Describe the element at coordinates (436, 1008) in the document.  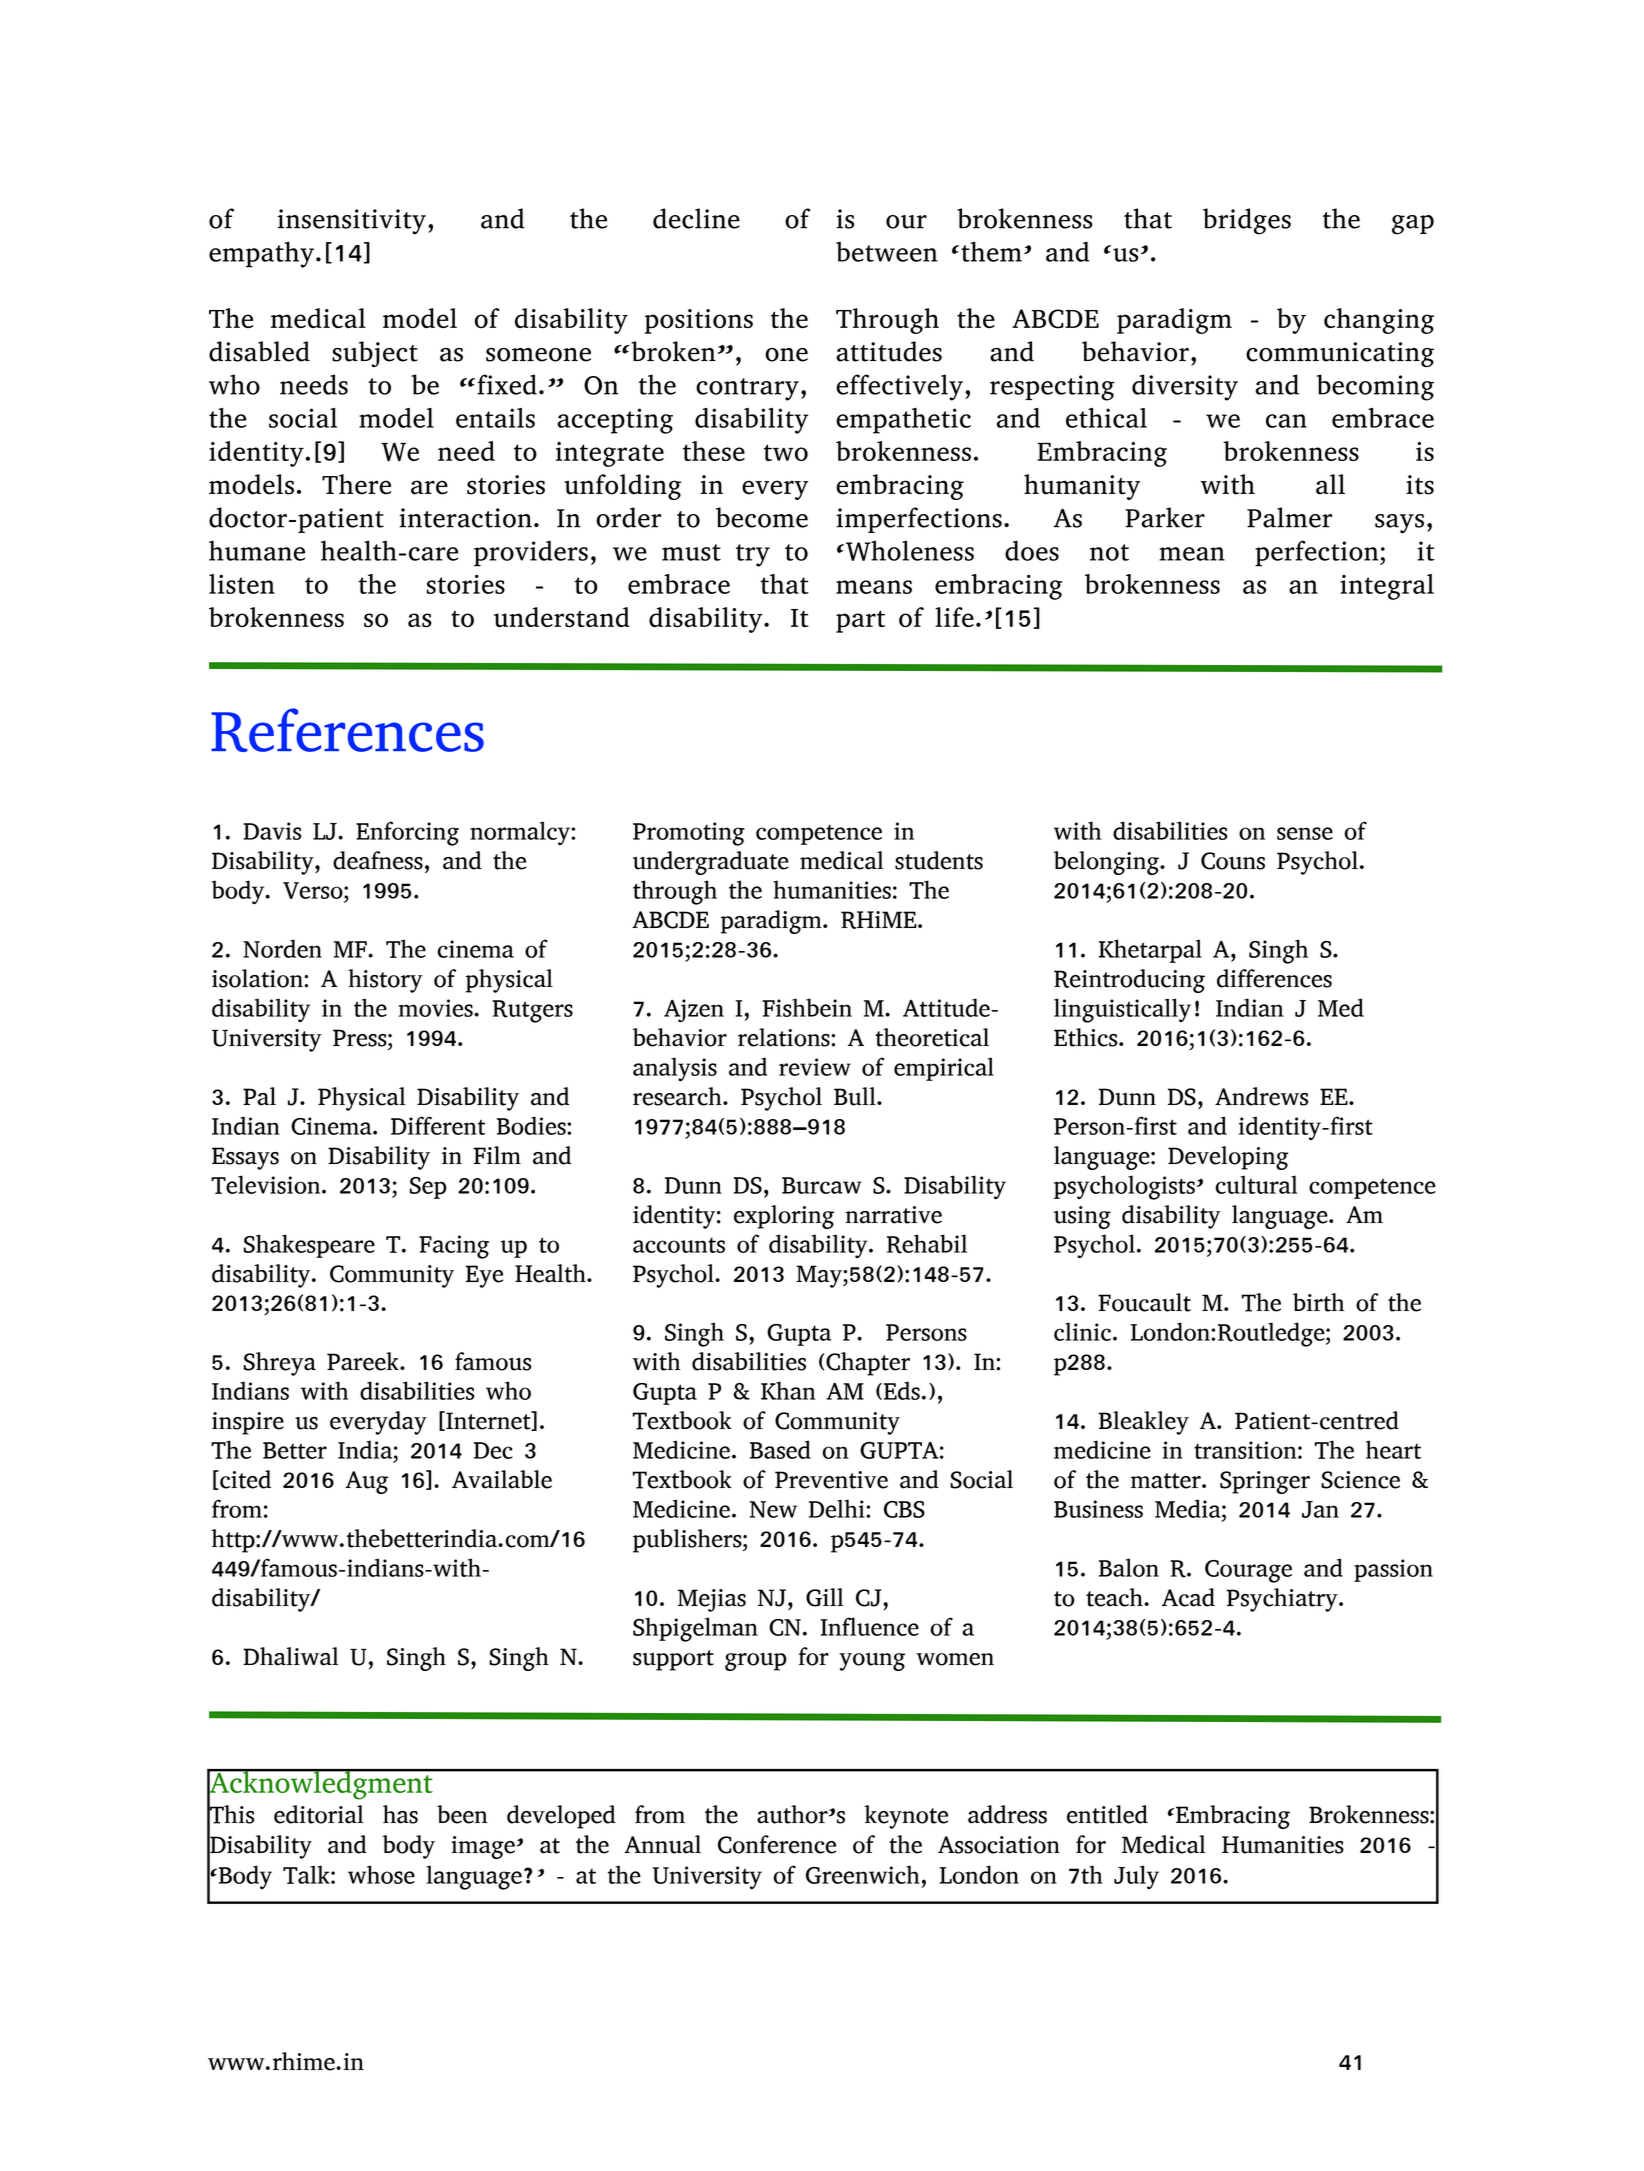
I see `movies` at that location.
